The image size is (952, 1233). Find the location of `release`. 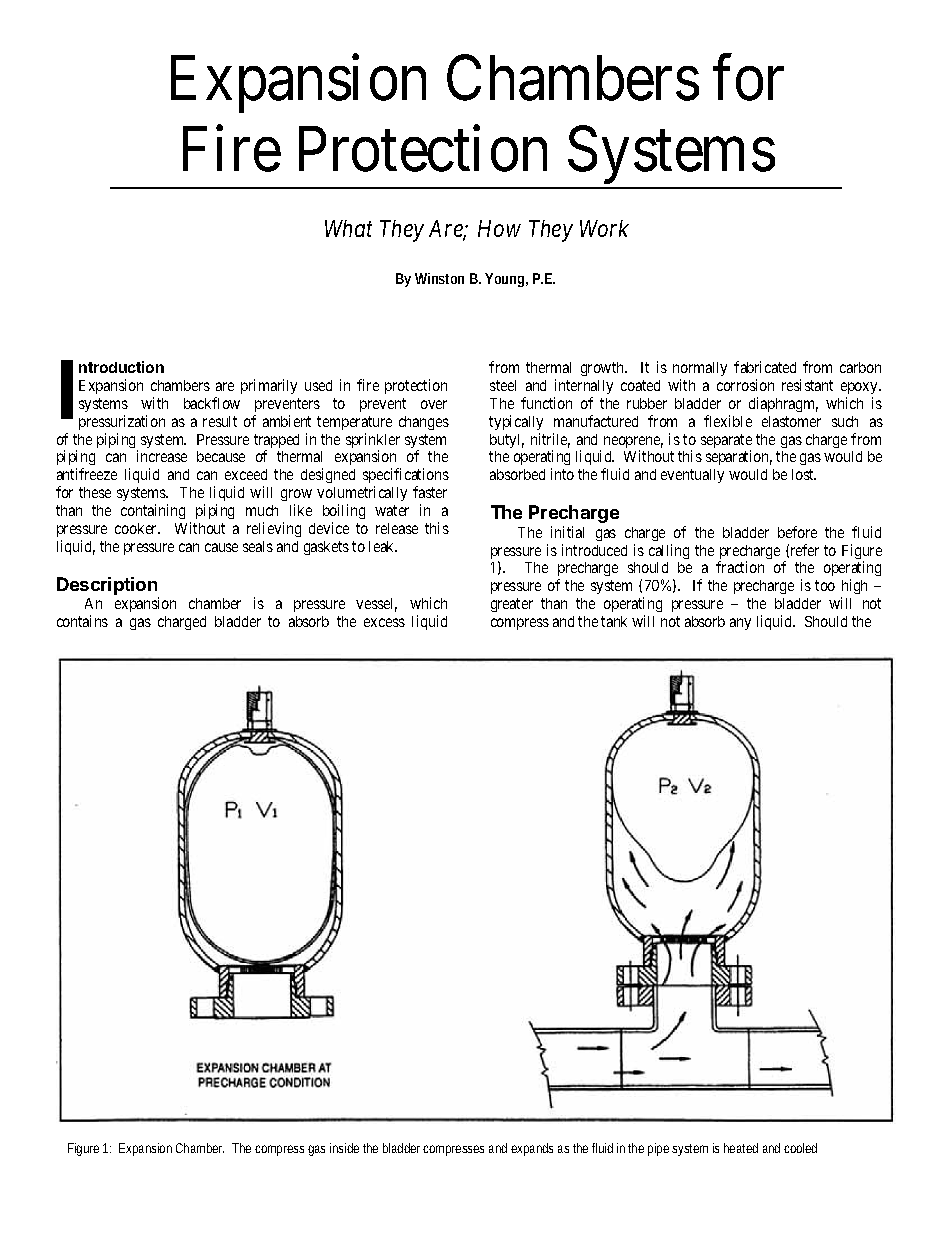

release is located at coordinates (397, 528).
